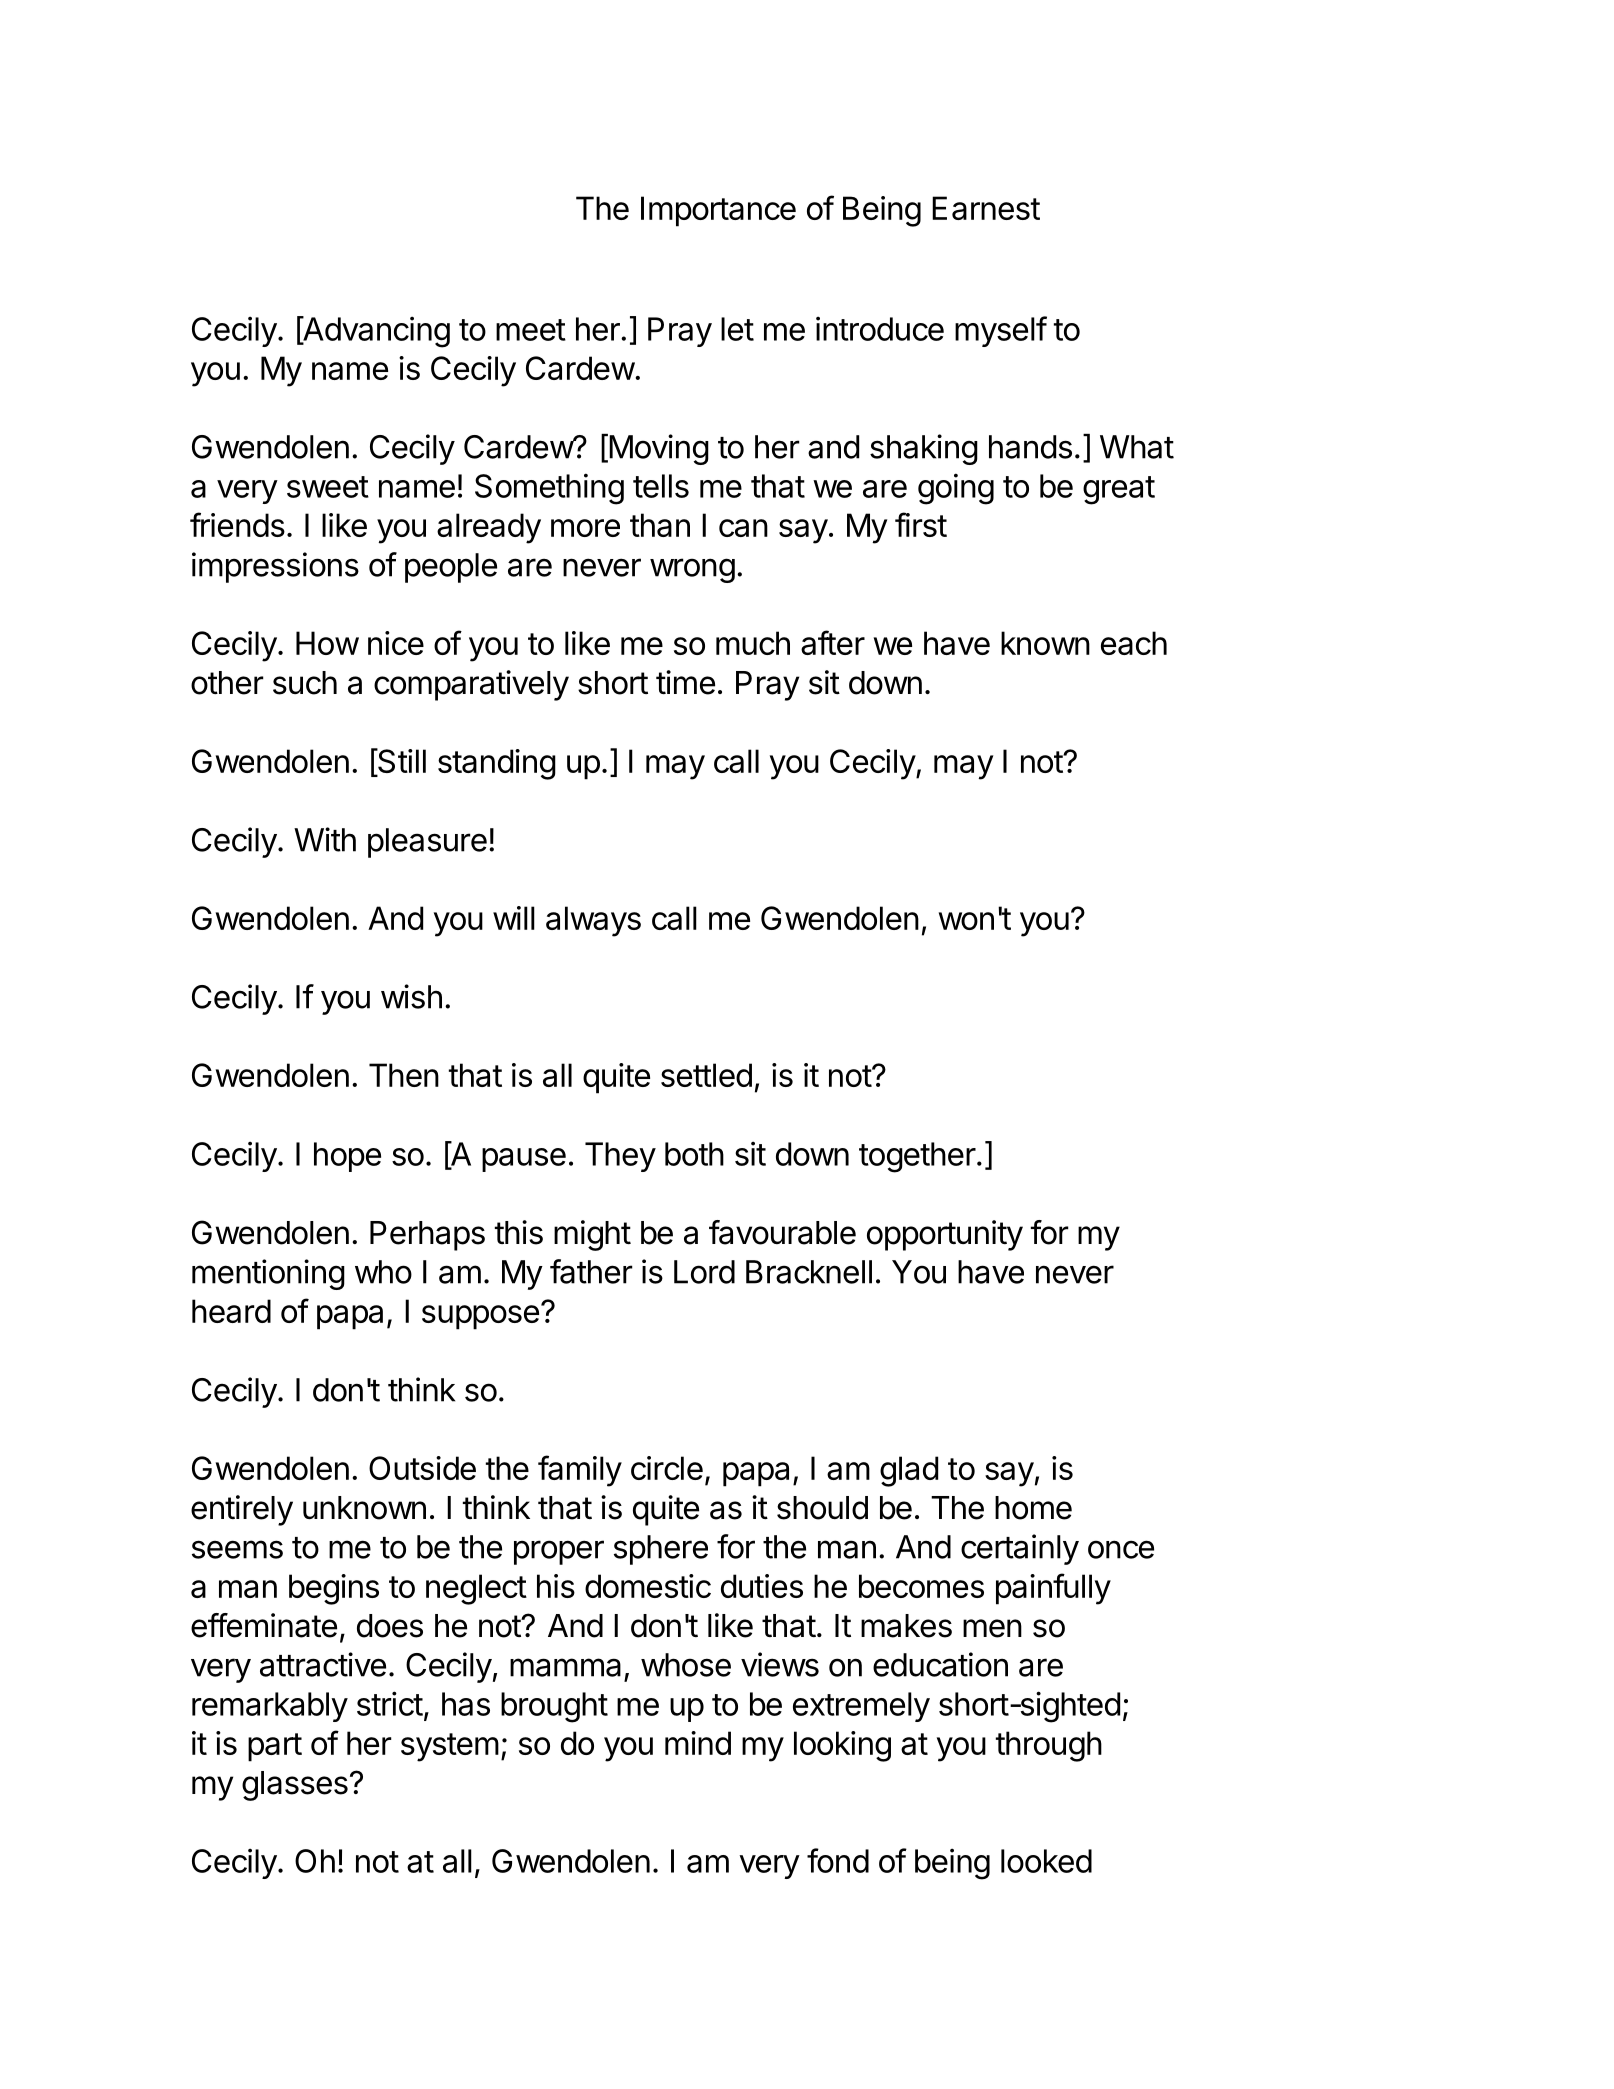  I want to click on With, so click(325, 839).
